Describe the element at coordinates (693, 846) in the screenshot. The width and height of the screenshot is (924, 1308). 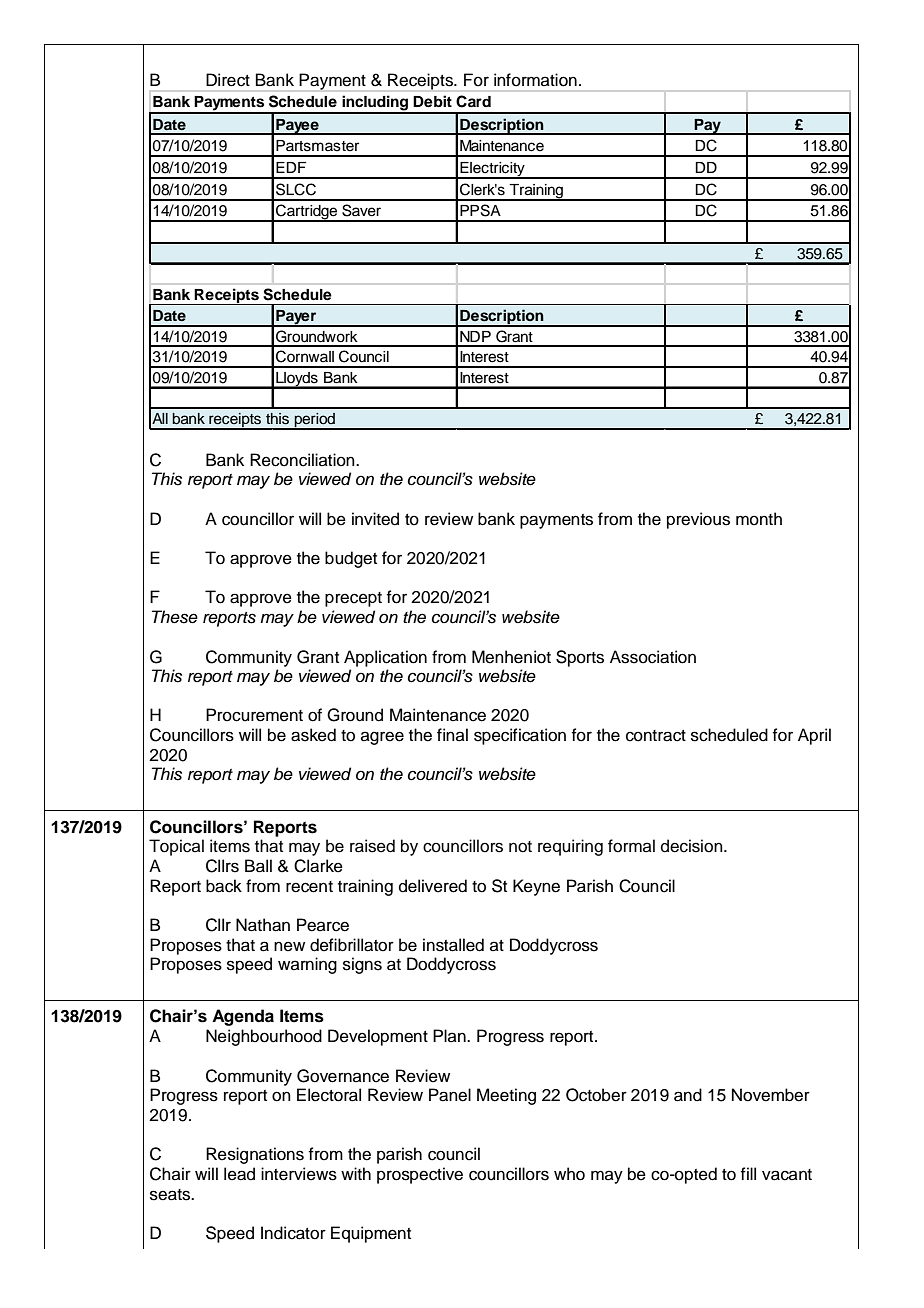
I see `decision` at that location.
